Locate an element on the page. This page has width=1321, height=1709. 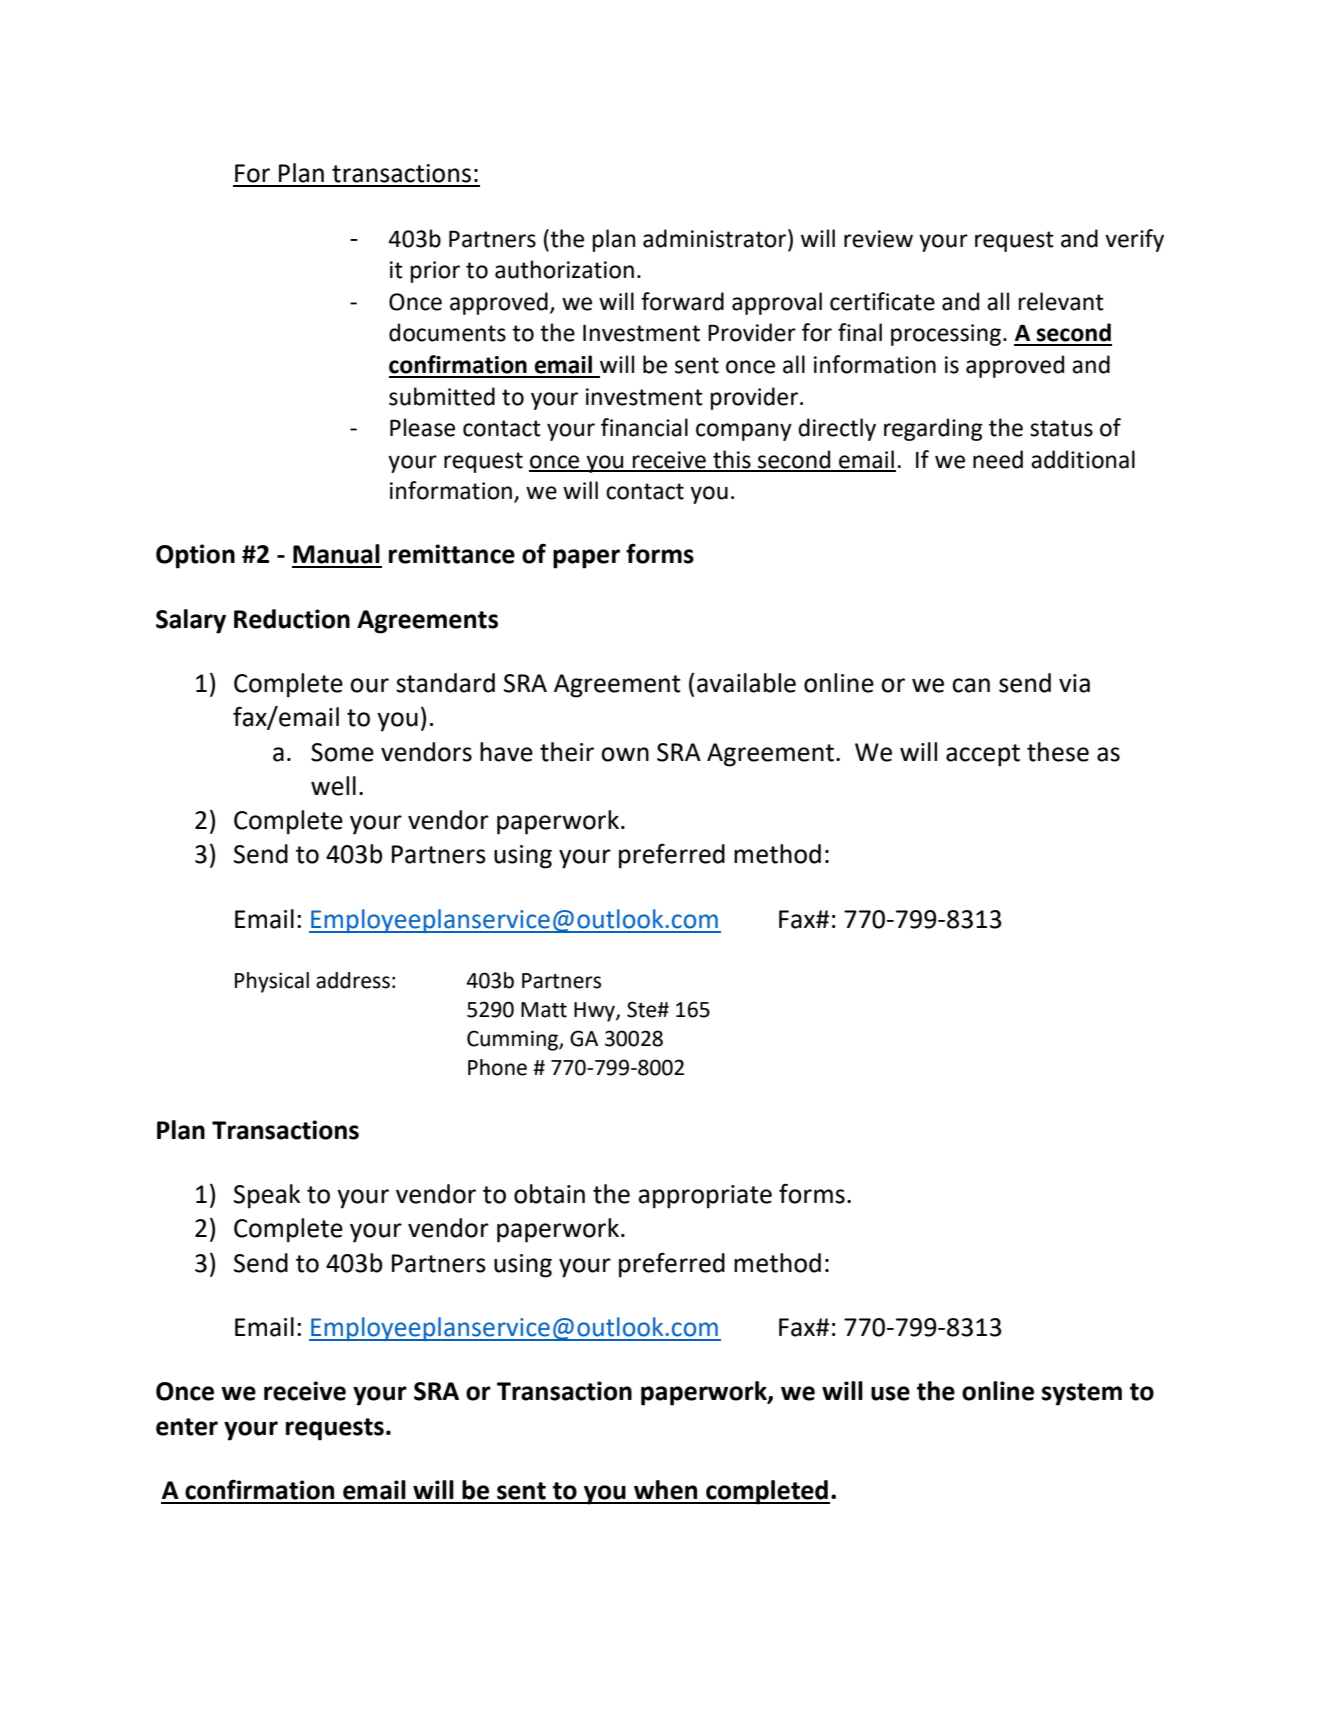
enter is located at coordinates (187, 1427).
